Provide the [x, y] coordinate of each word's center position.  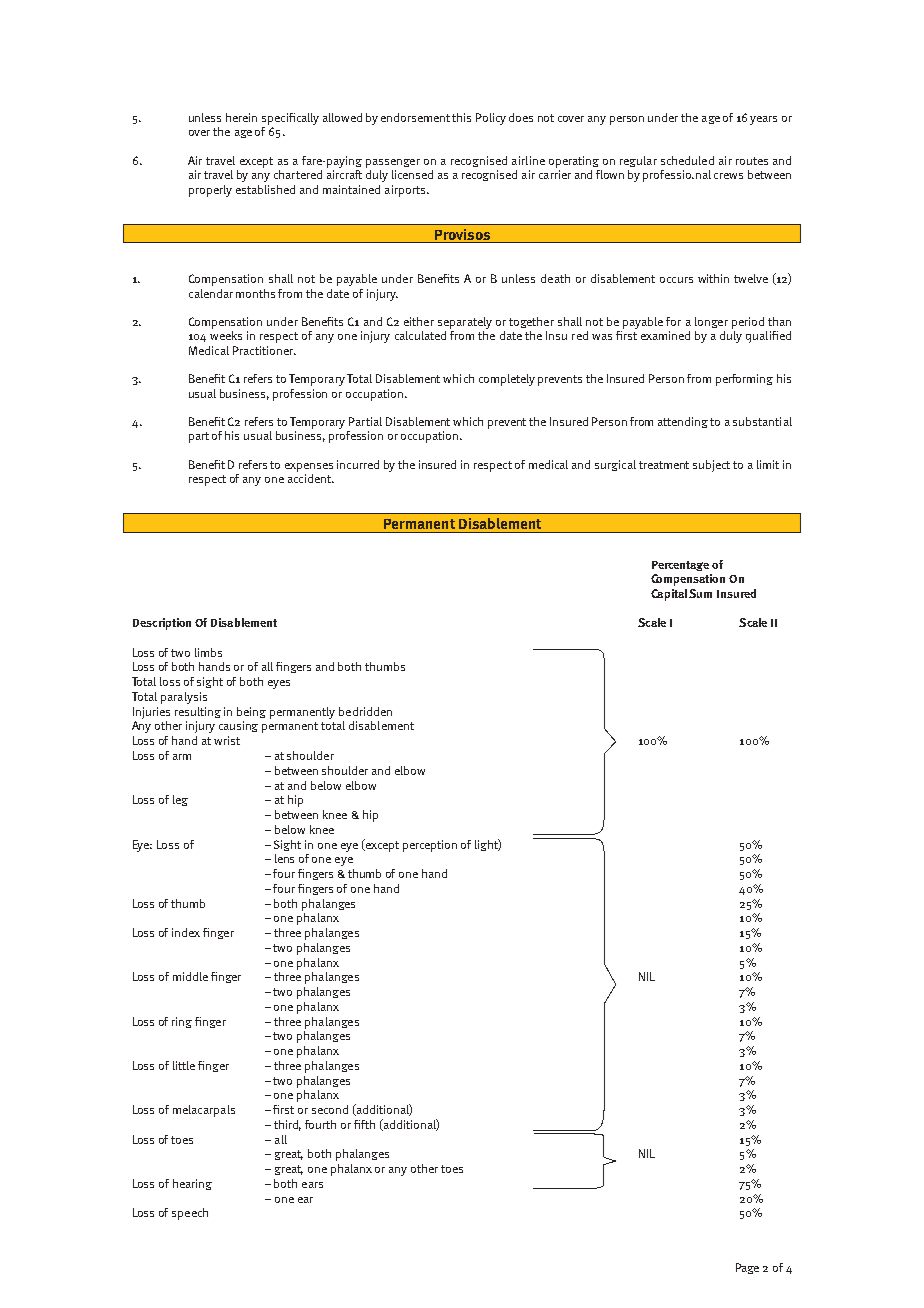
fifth [364, 1124]
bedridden [365, 711]
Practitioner [264, 350]
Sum [700, 593]
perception [430, 846]
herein [241, 117]
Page [747, 1268]
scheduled [687, 160]
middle [190, 976]
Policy [491, 119]
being [251, 712]
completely [507, 380]
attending [684, 422]
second [330, 1109]
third [287, 1125]
